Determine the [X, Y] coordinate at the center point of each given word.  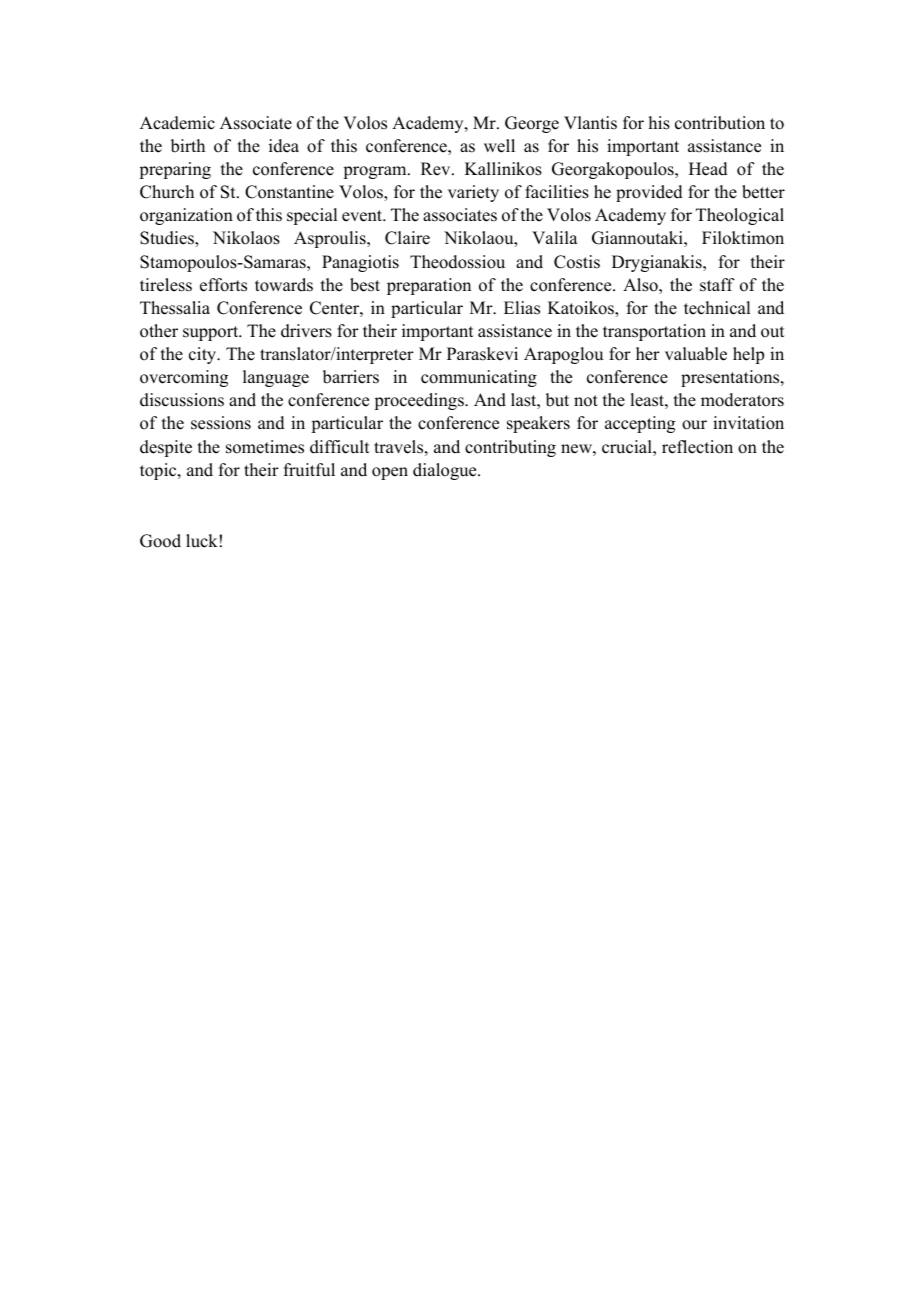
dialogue [446, 471]
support [212, 333]
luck [202, 541]
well [499, 146]
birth [188, 146]
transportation [654, 332]
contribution [720, 123]
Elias [522, 308]
